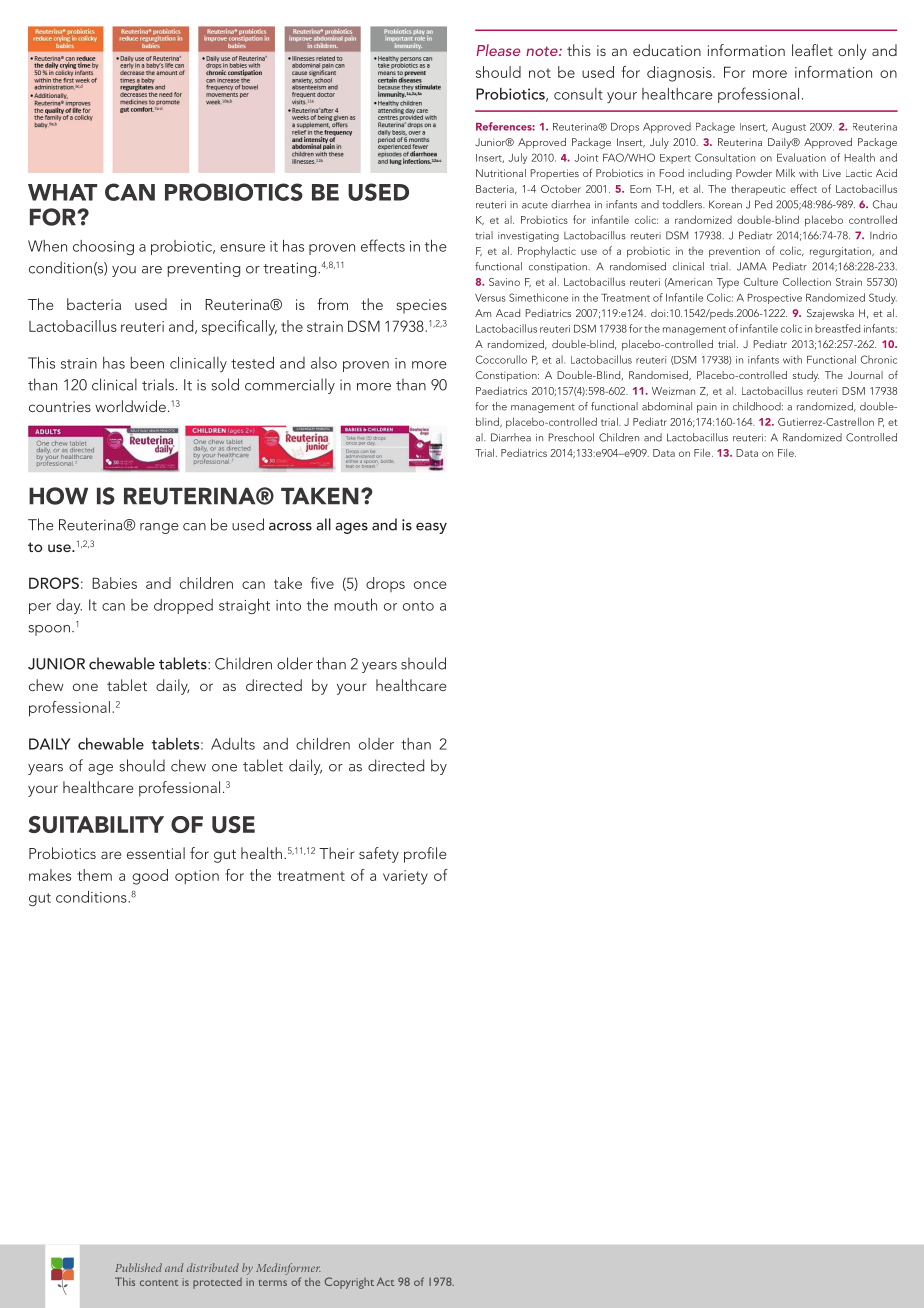  I want to click on childhood, so click(758, 406).
